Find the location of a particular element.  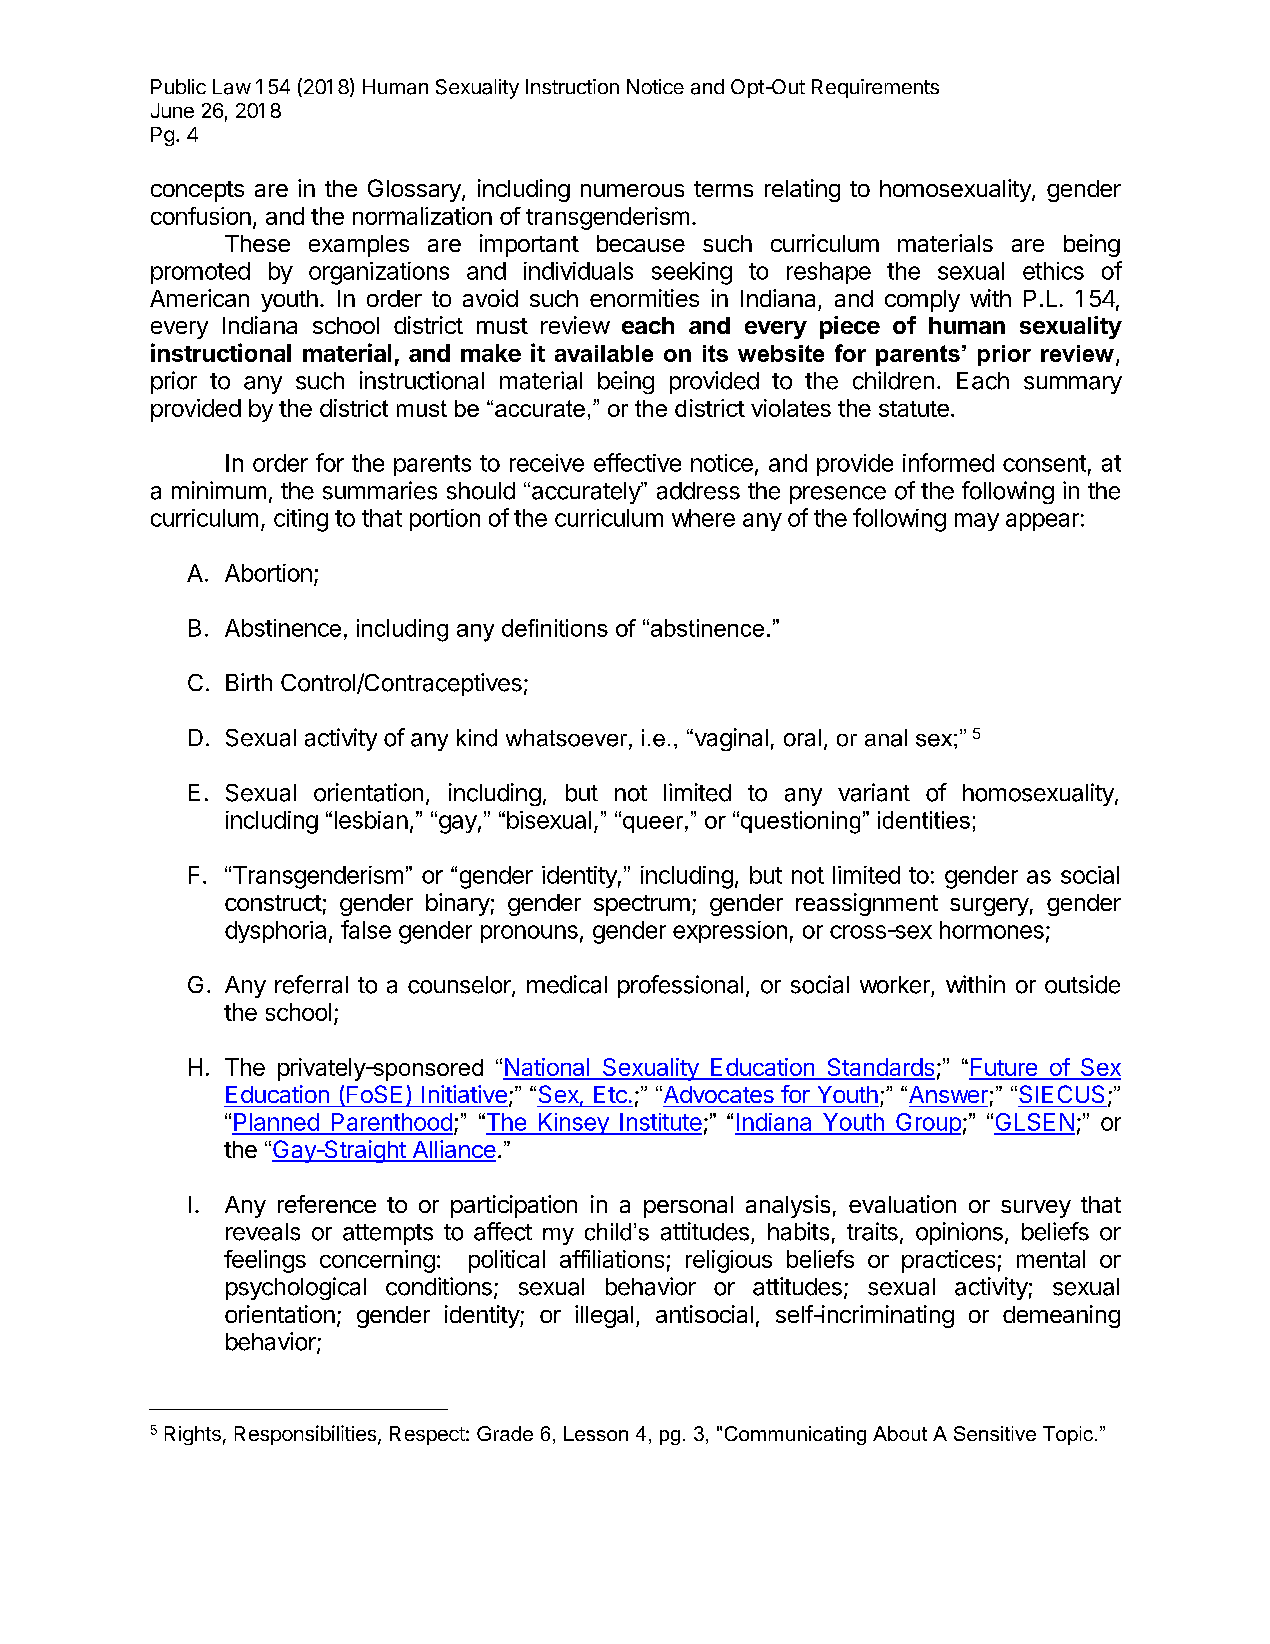

numerous is located at coordinates (632, 190).
